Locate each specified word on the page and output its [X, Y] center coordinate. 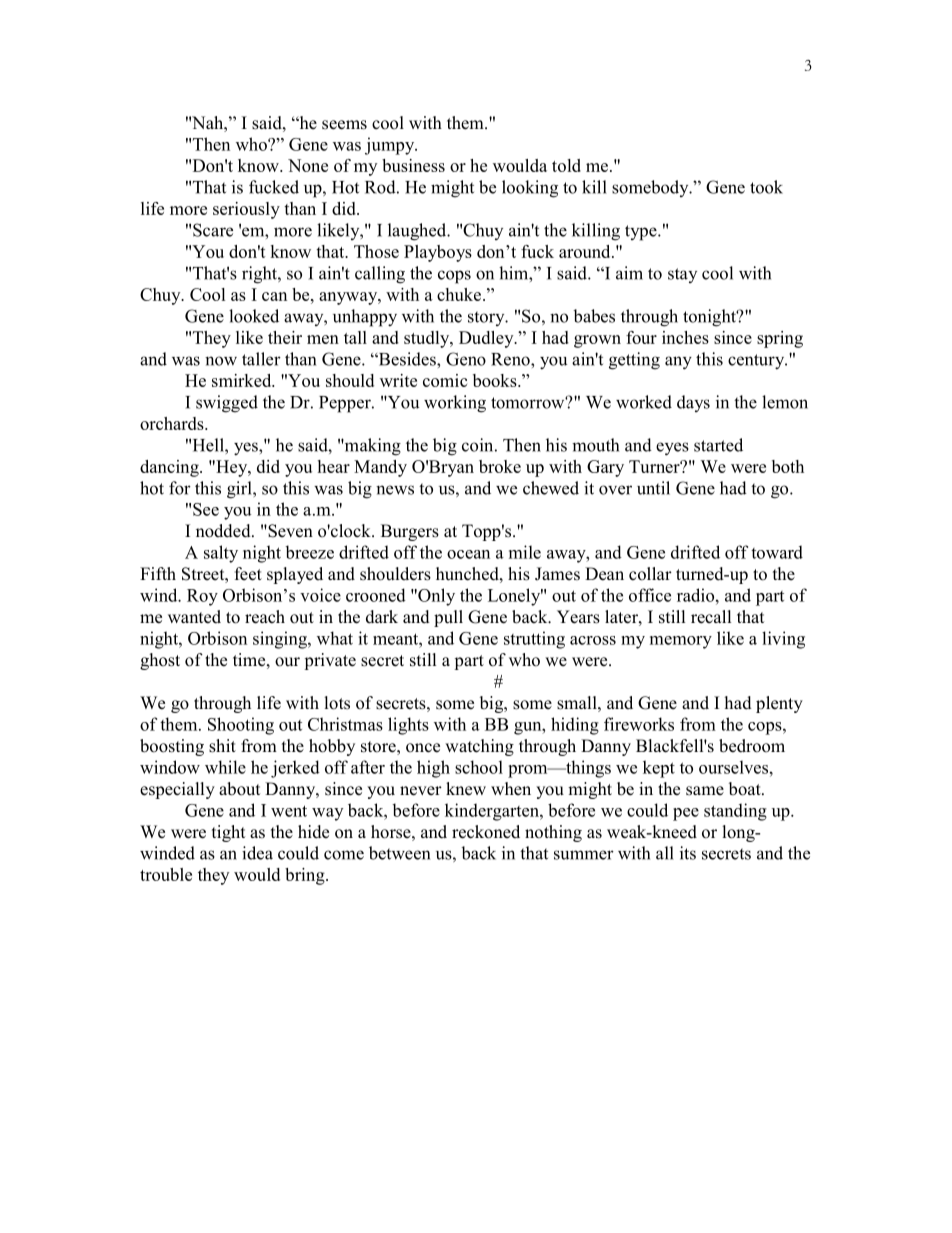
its [688, 853]
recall [711, 617]
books [496, 380]
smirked [243, 380]
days [693, 403]
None [308, 165]
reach [265, 617]
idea [257, 853]
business [413, 165]
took [766, 187]
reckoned [486, 832]
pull [448, 618]
